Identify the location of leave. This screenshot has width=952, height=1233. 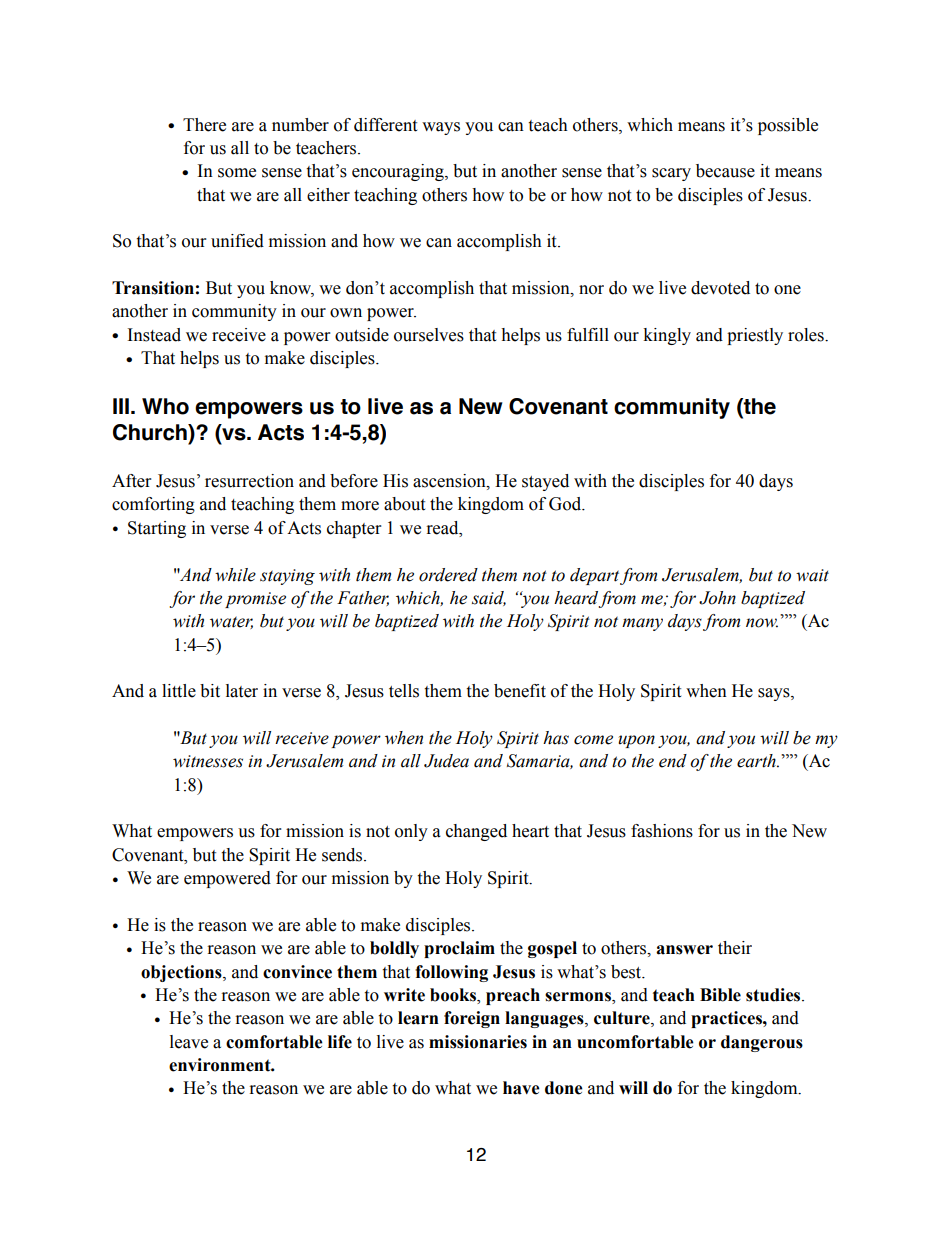
(189, 1042).
